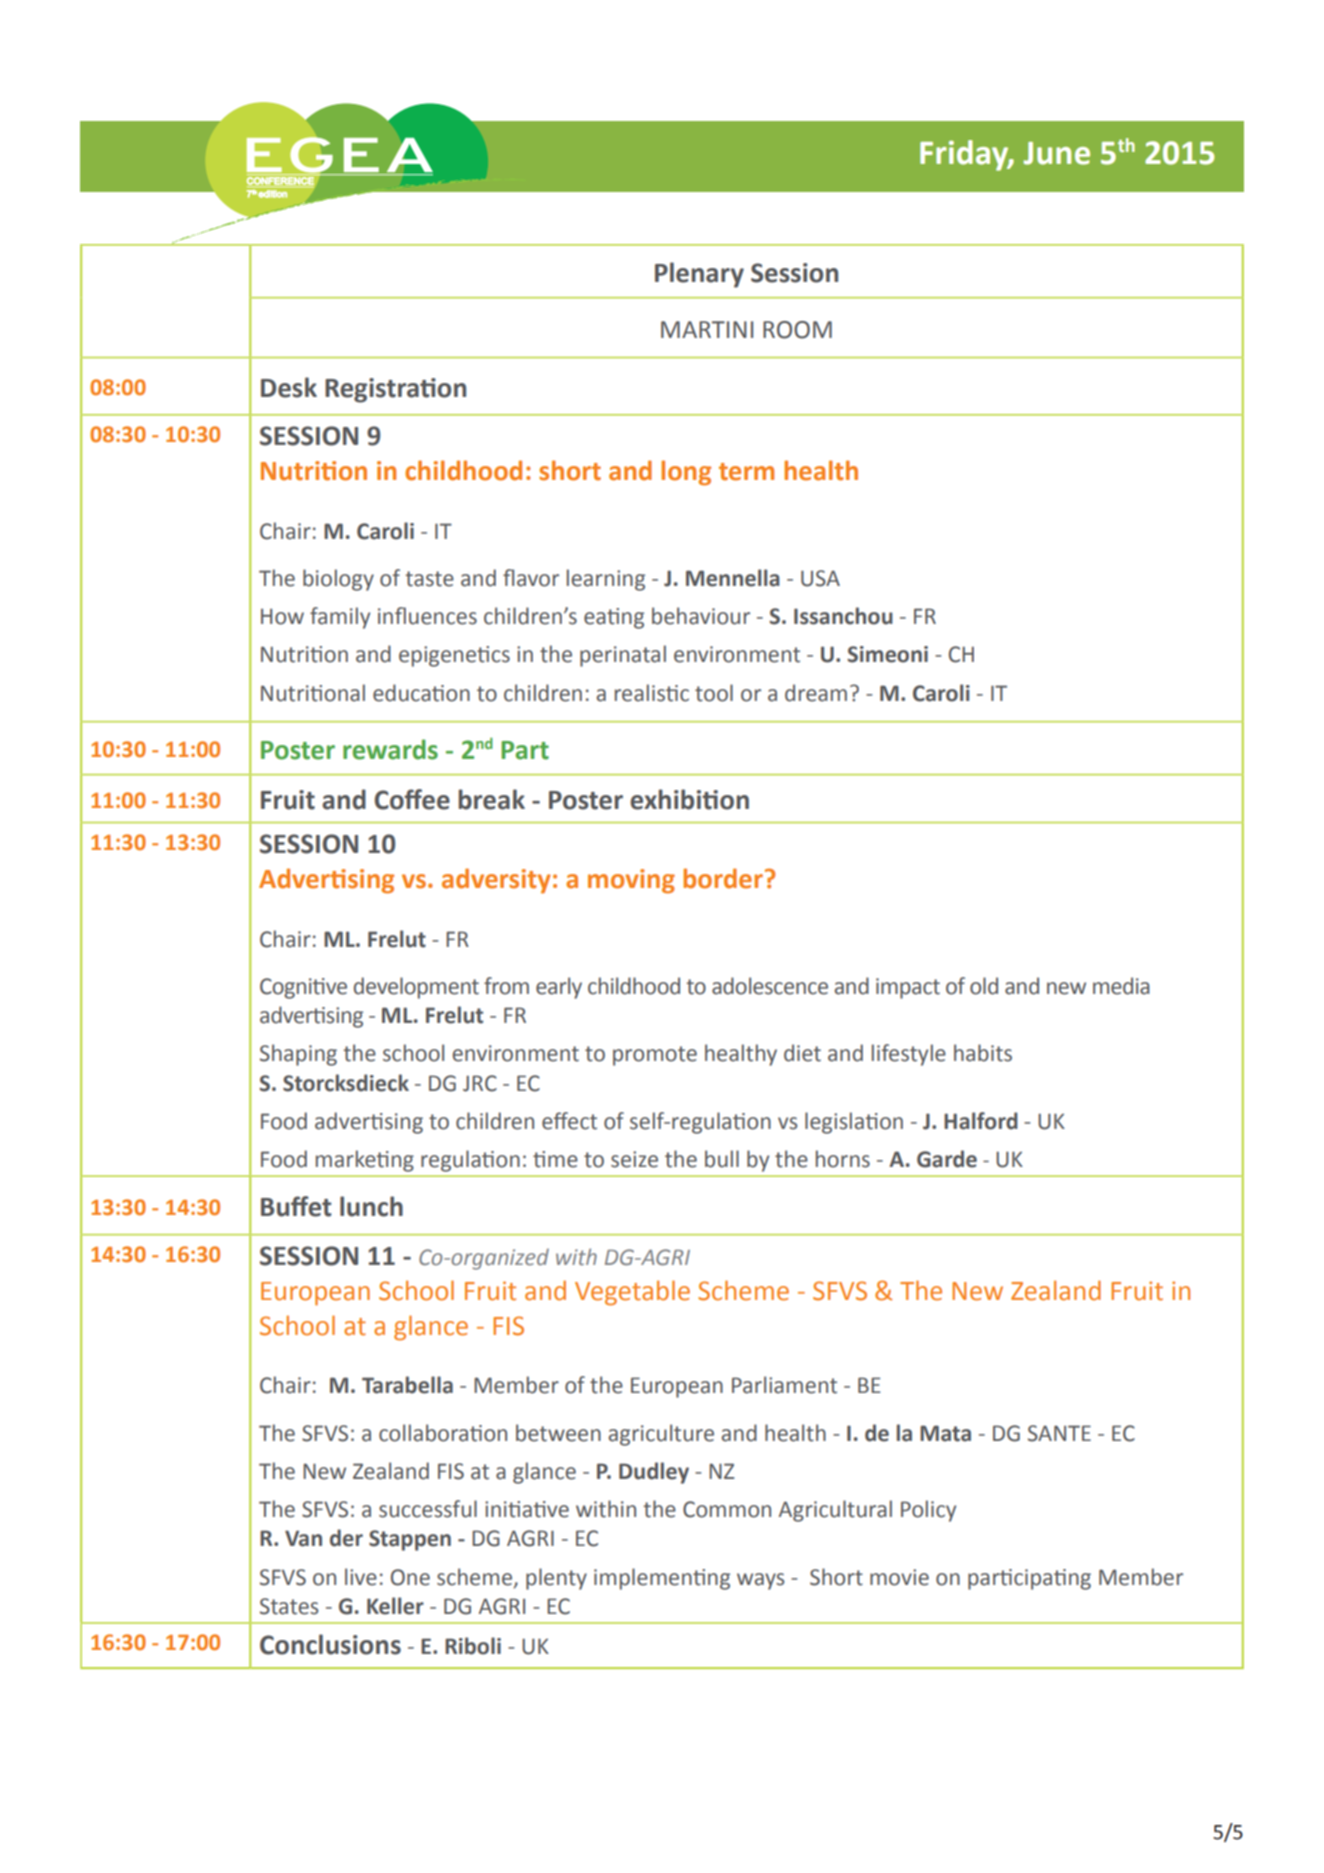  Describe the element at coordinates (371, 1206) in the screenshot. I see `lunch` at that location.
